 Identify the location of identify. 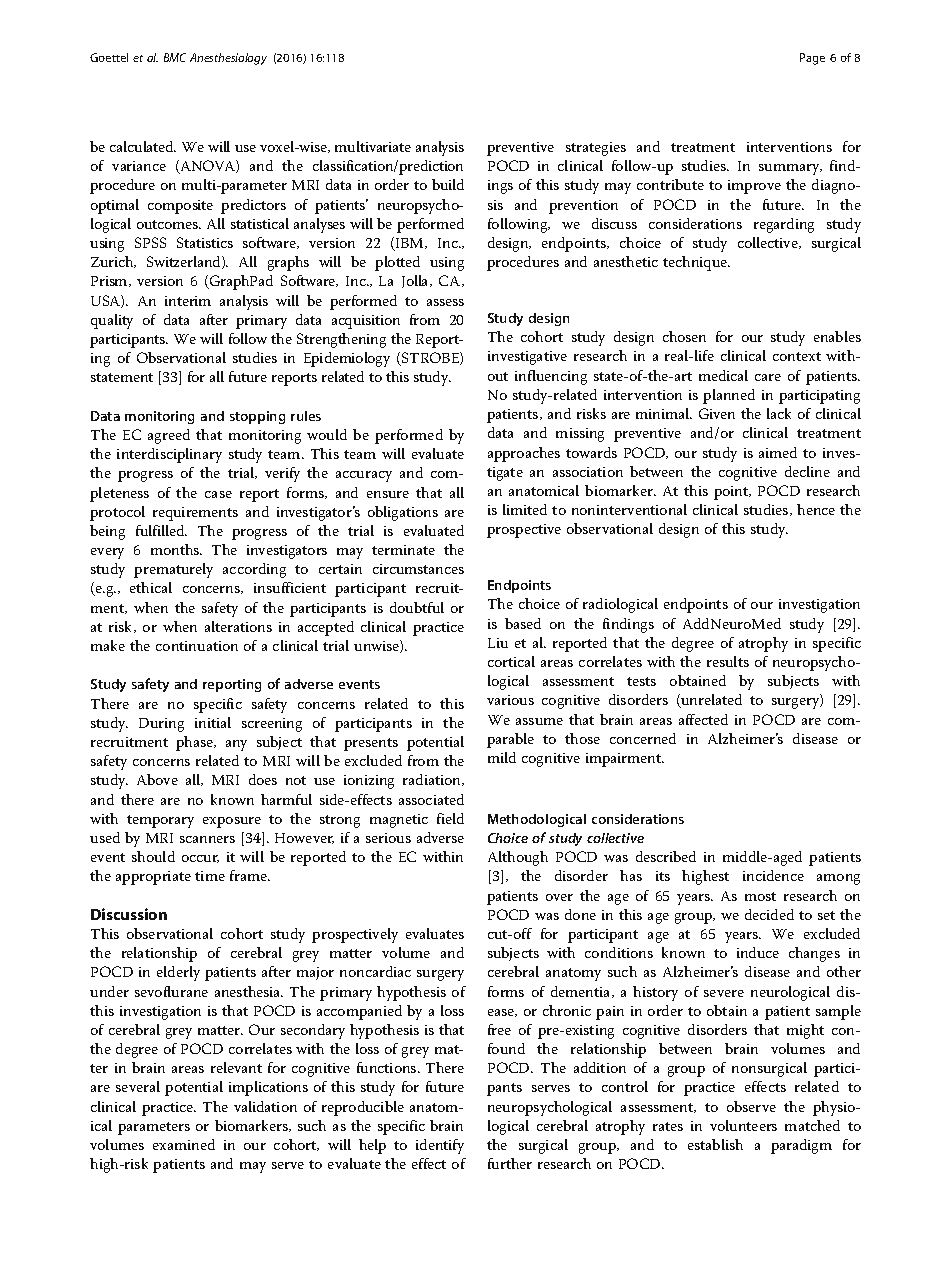
(440, 1146).
